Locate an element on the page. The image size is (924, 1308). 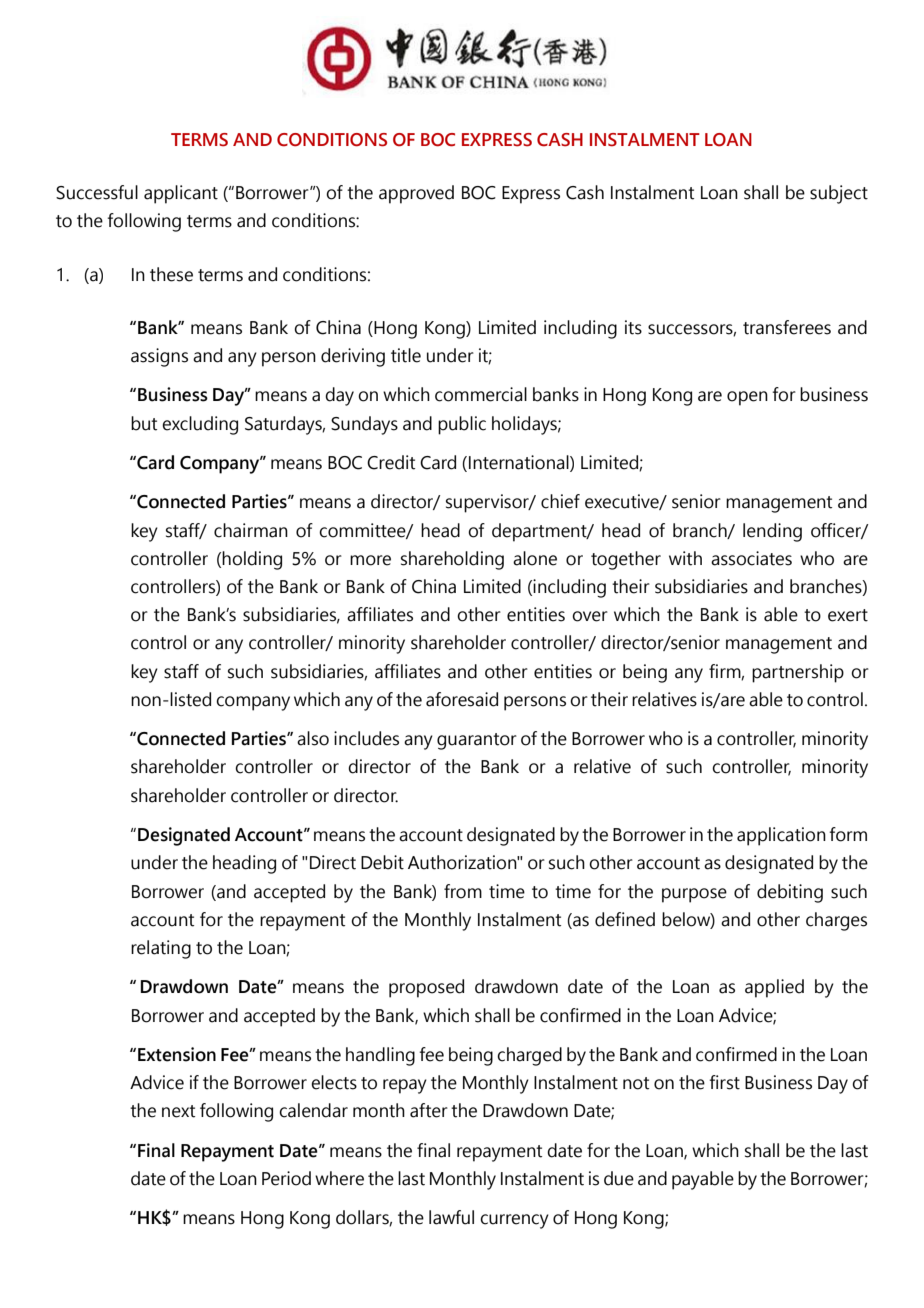
applicant is located at coordinates (181, 194).
